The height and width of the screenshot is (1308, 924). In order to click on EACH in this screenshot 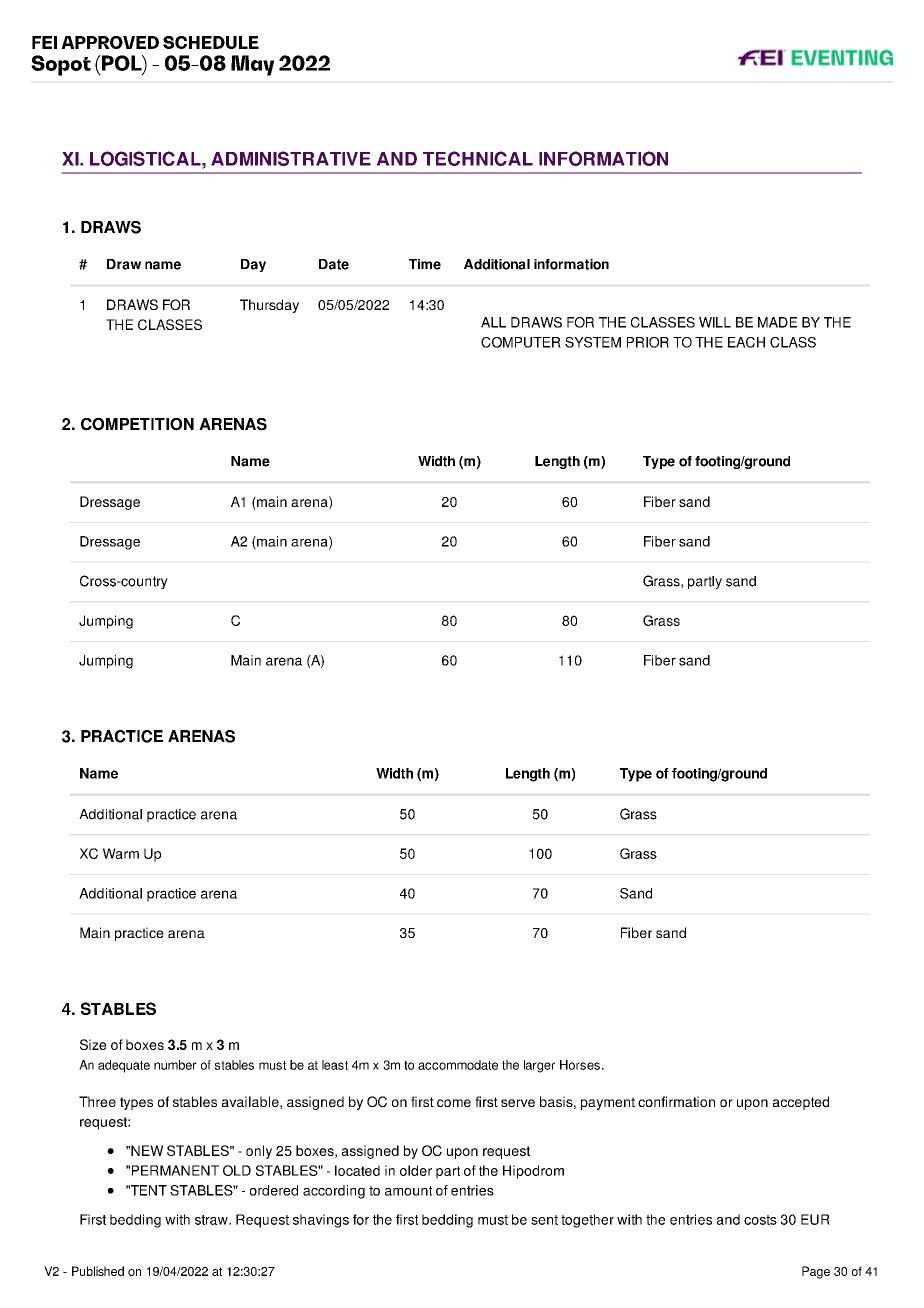, I will do `click(746, 342)`.
